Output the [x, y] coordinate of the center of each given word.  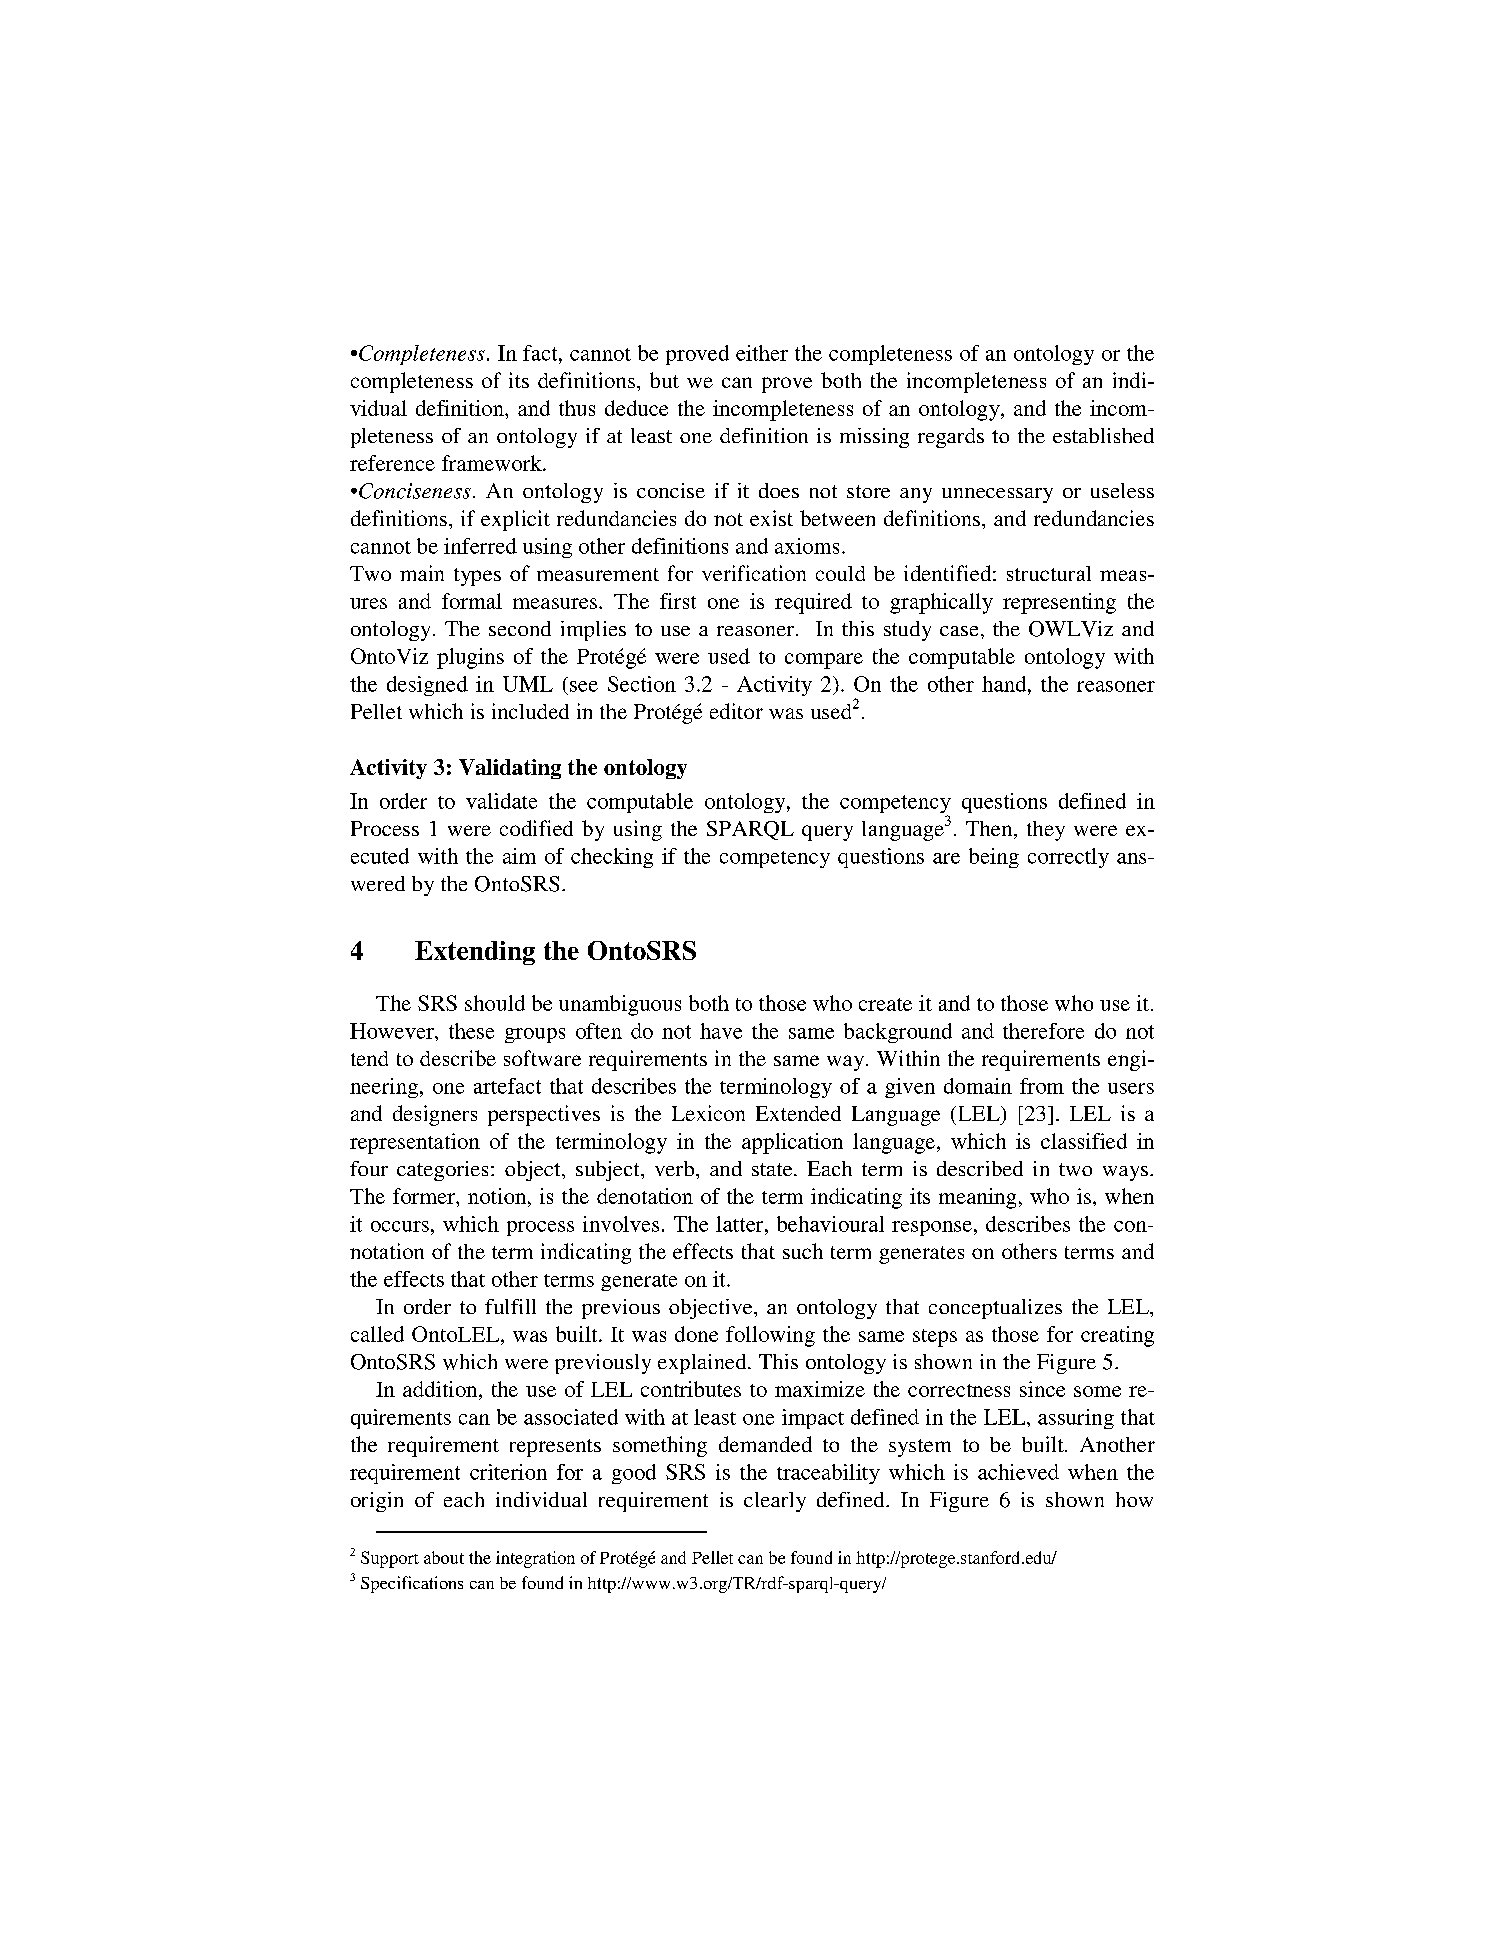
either [762, 353]
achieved [1018, 1472]
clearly [775, 1502]
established [1103, 435]
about [444, 1557]
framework [493, 463]
